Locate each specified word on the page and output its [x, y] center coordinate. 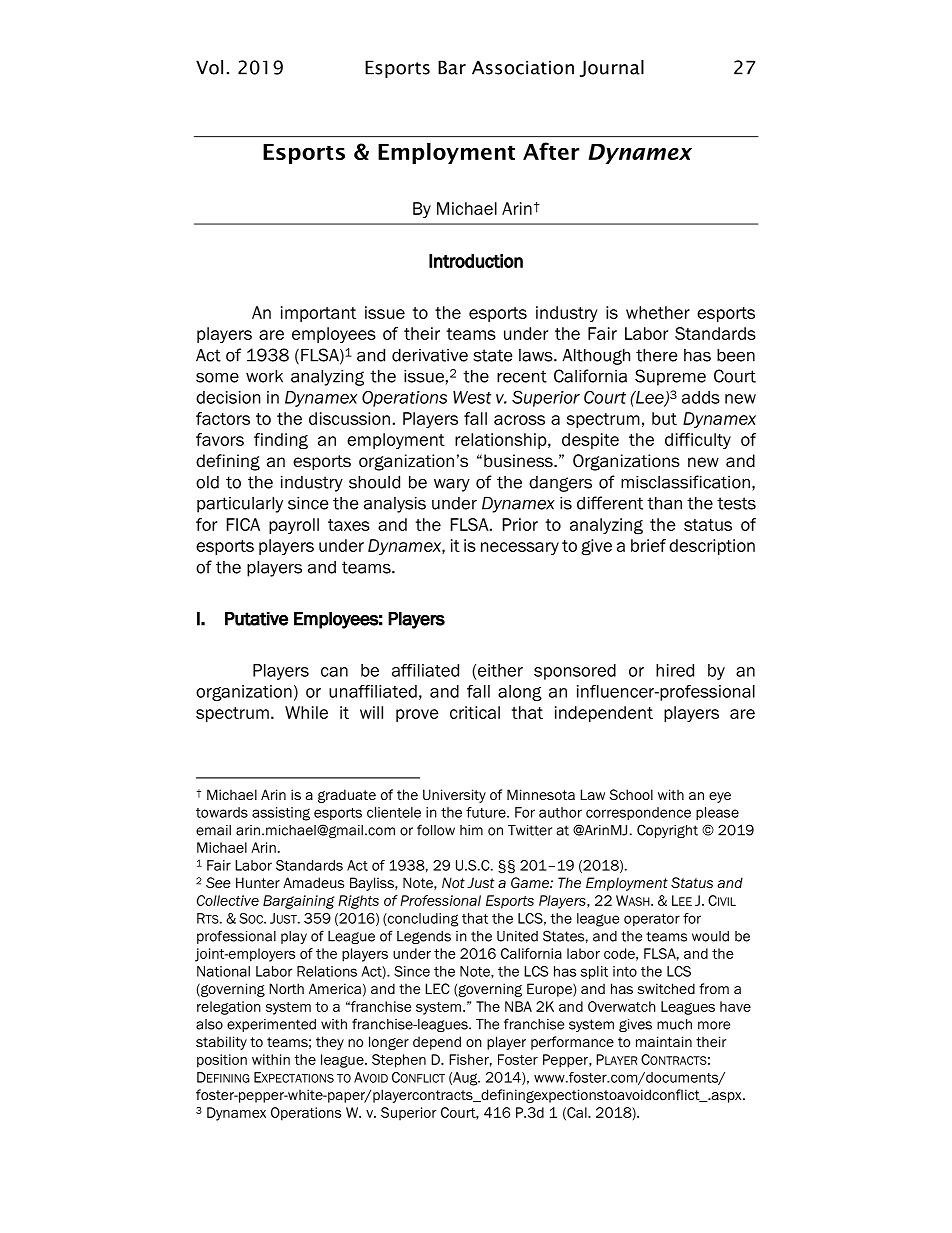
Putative [256, 619]
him [471, 830]
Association [523, 67]
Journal [612, 68]
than [664, 503]
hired [675, 670]
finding [281, 441]
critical [475, 712]
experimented [271, 1025]
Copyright [667, 831]
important [318, 314]
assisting [281, 814]
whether [658, 312]
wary [452, 485]
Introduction [476, 261]
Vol [209, 67]
